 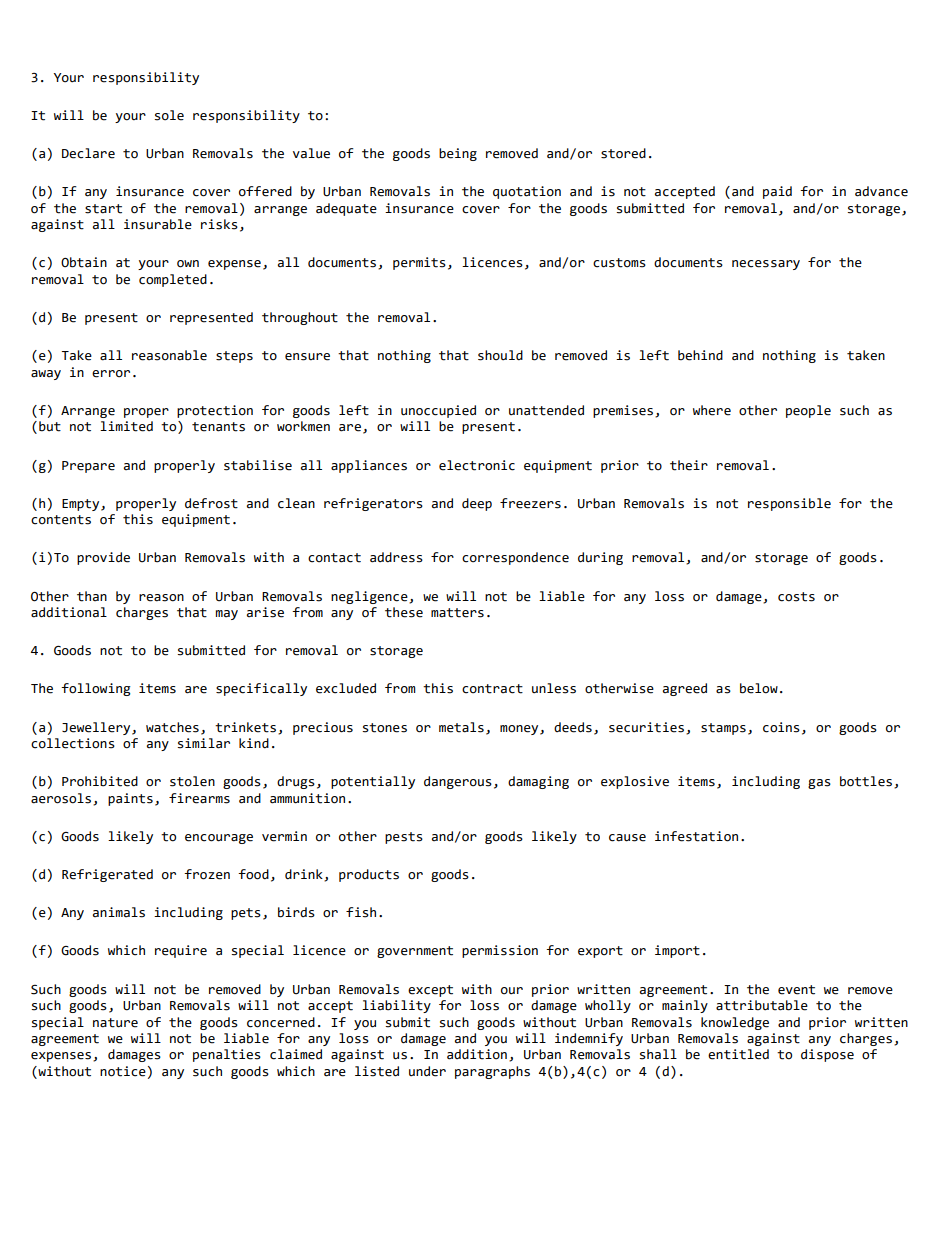 I want to click on should, so click(x=500, y=355).
